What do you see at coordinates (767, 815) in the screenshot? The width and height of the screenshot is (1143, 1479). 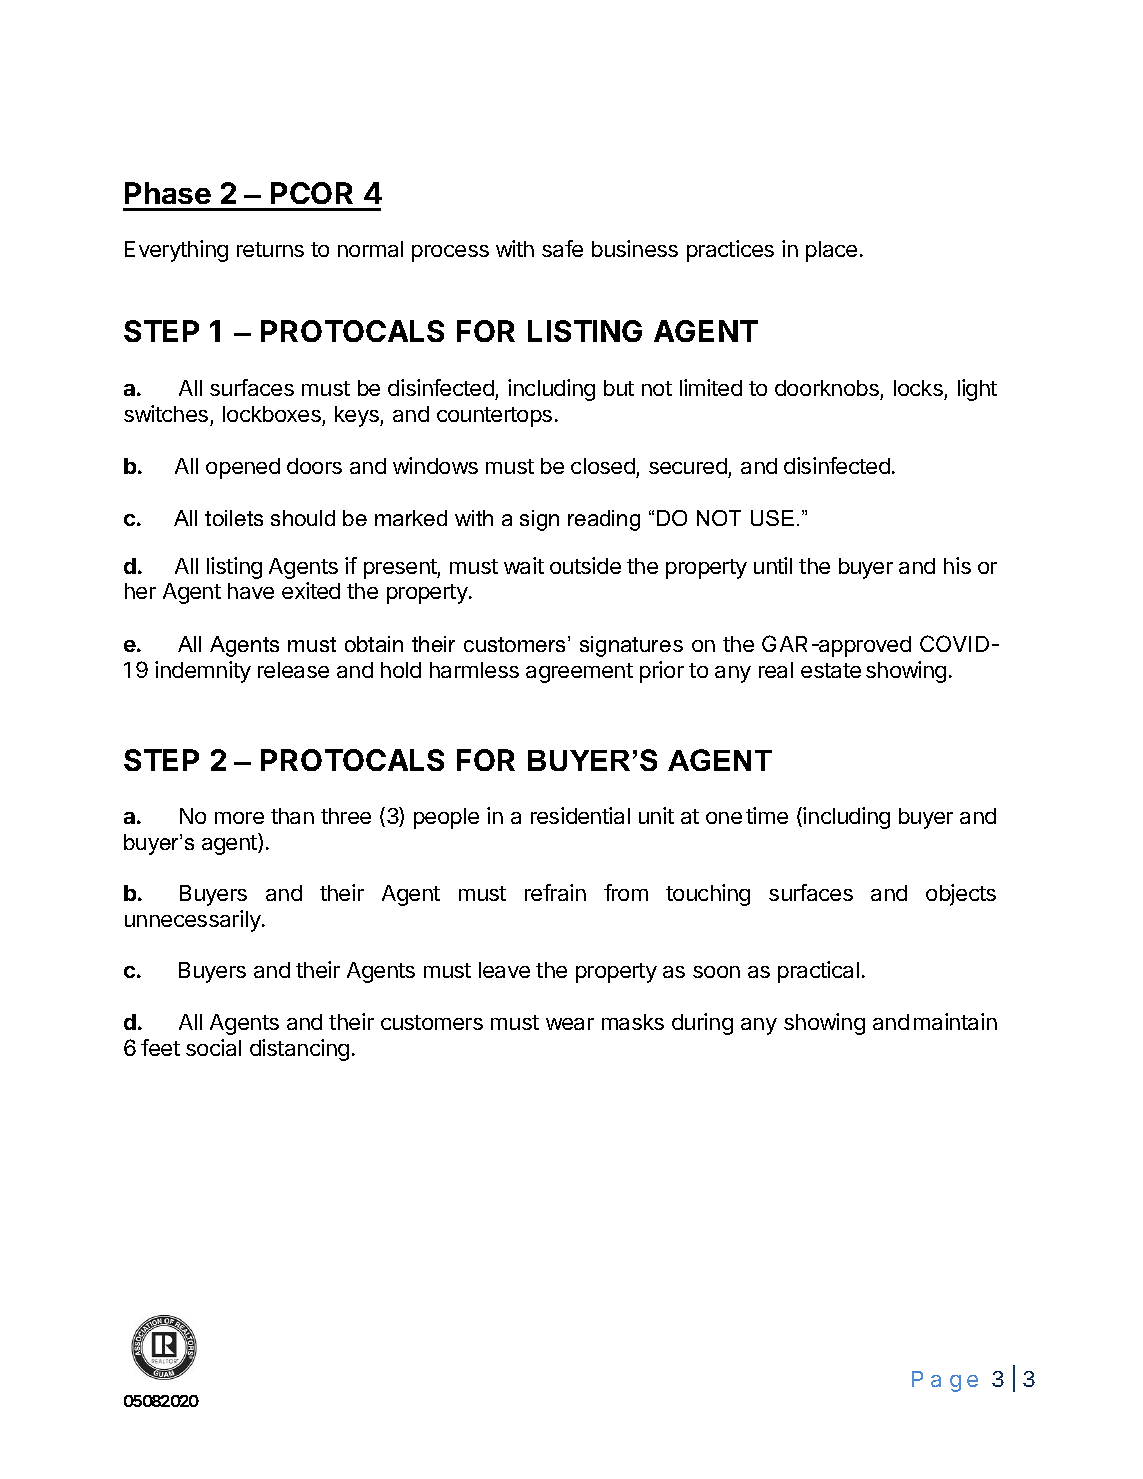 I see `time` at bounding box center [767, 815].
